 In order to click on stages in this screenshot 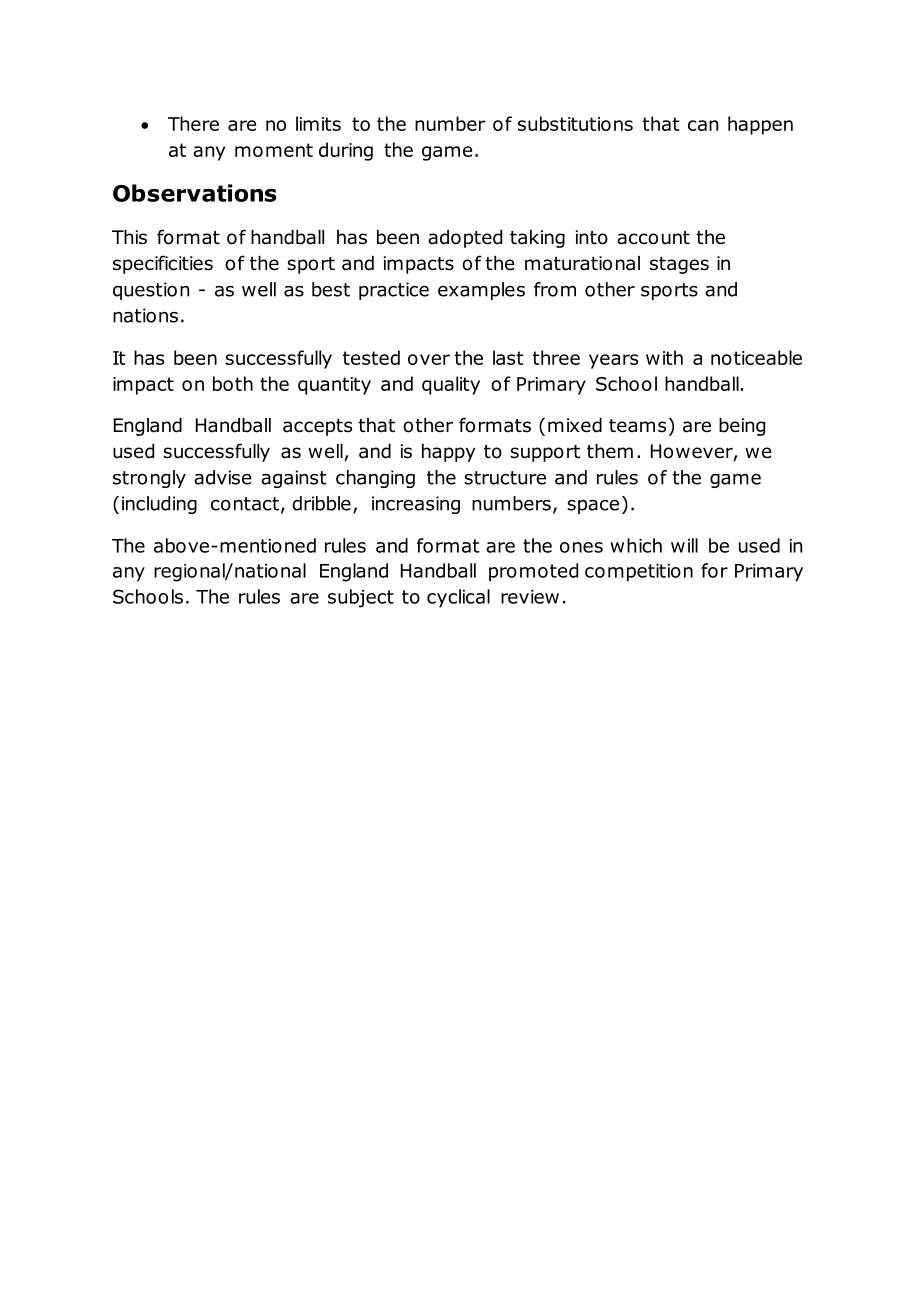, I will do `click(679, 265)`.
